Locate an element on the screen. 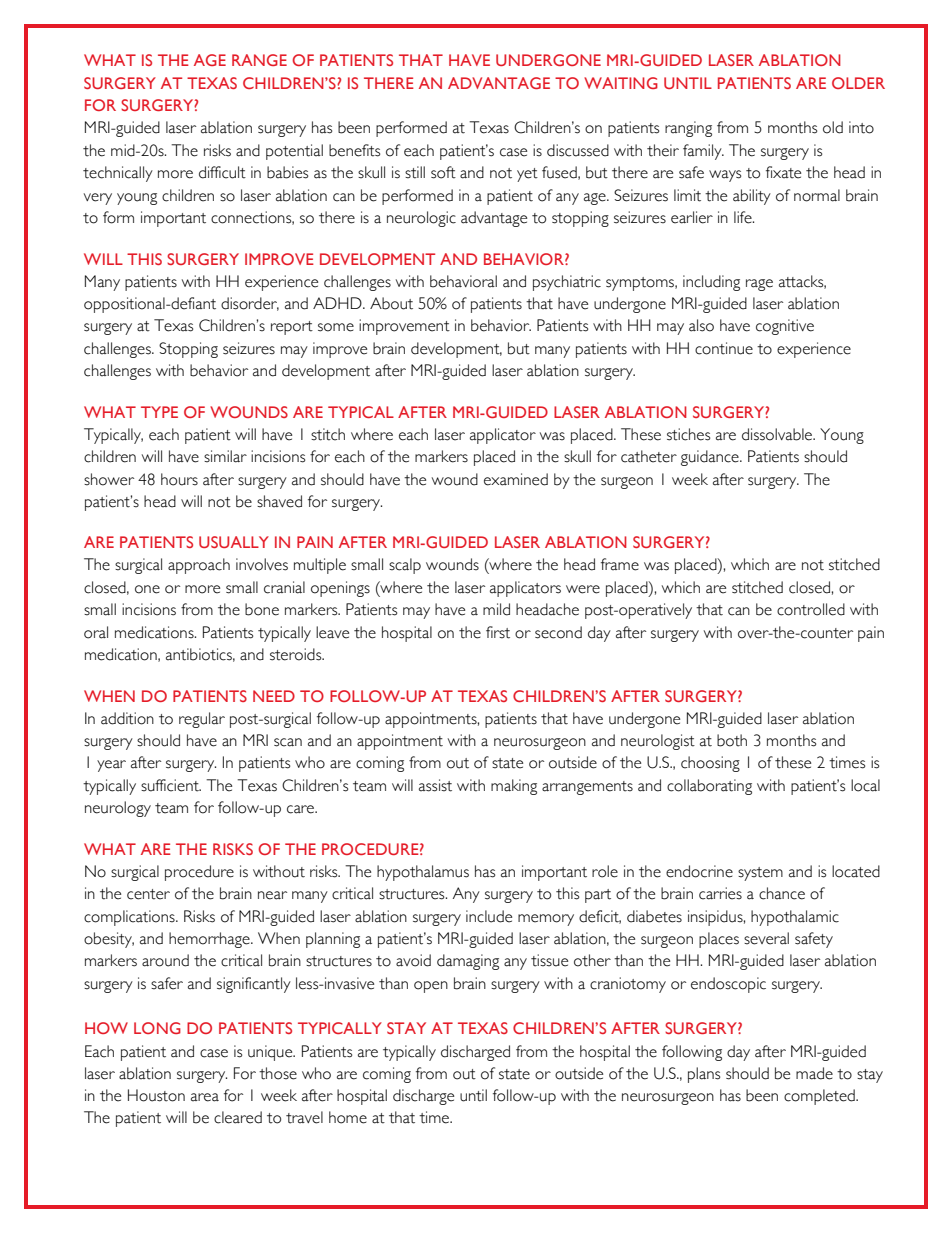  difficult is located at coordinates (222, 172).
